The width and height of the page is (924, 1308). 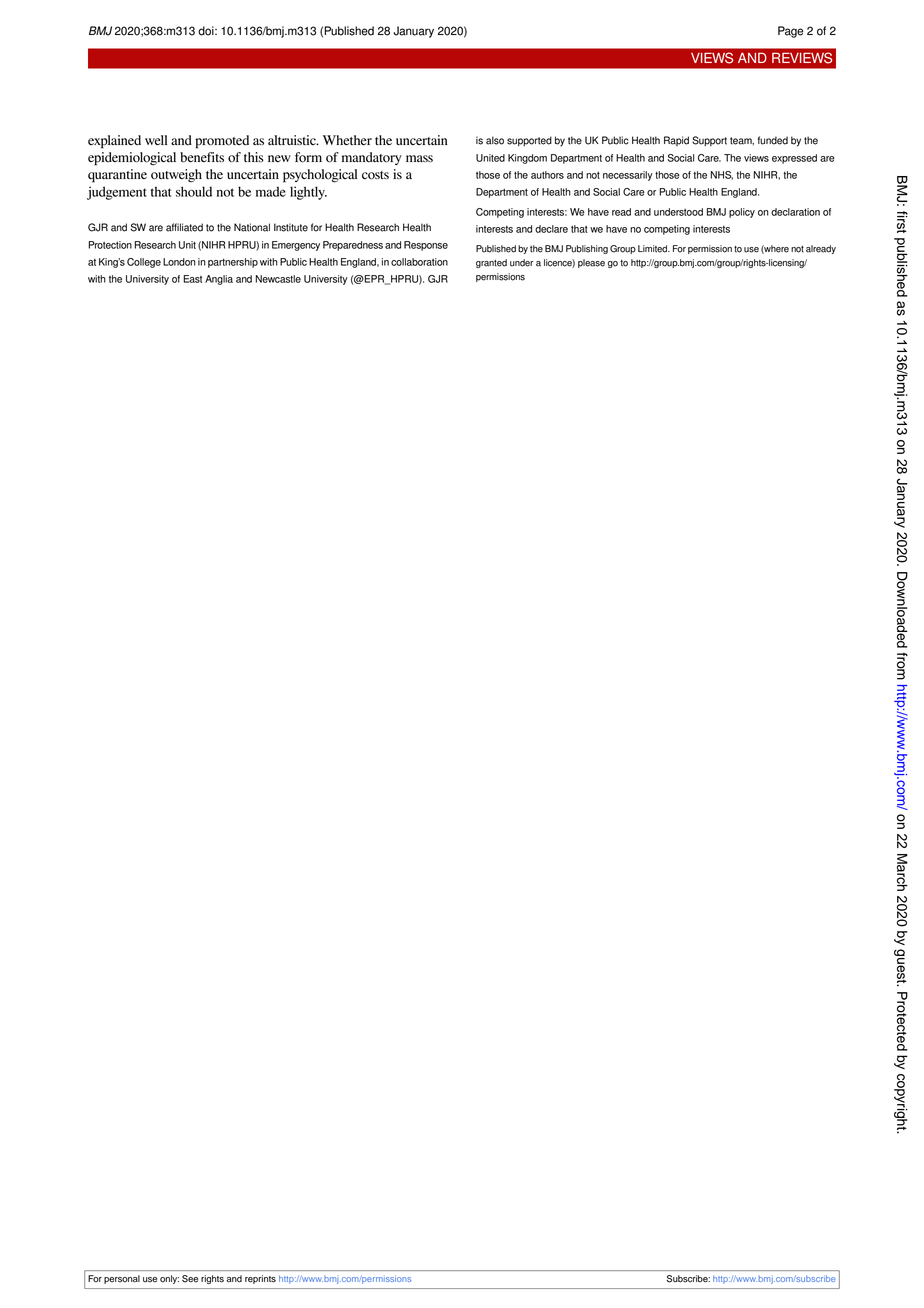 What do you see at coordinates (207, 31) in the page?
I see `doi` at bounding box center [207, 31].
